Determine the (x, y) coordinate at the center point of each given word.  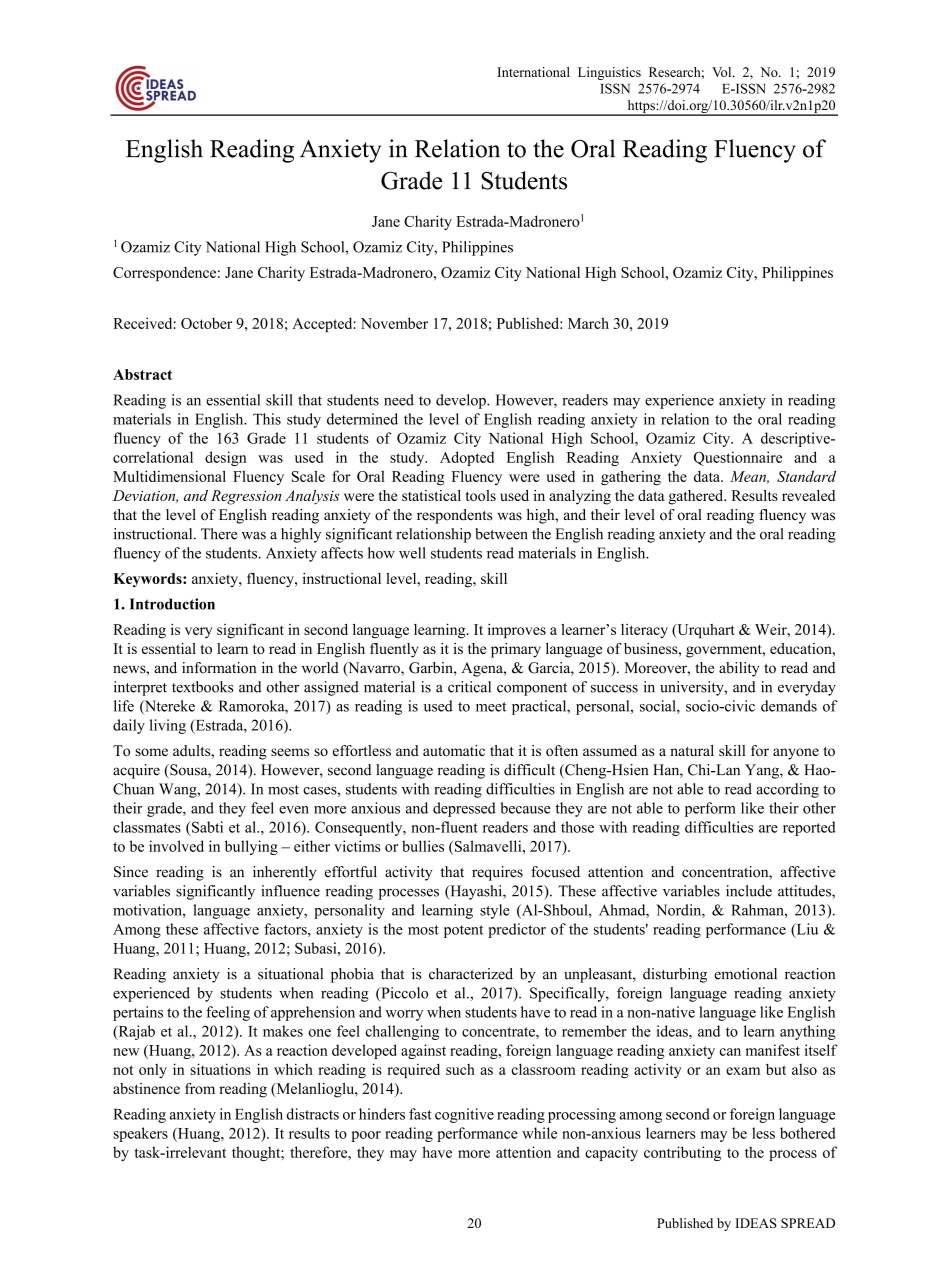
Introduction (172, 604)
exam (743, 1071)
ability (739, 669)
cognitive (464, 1115)
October (206, 323)
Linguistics (609, 73)
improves (517, 631)
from (200, 1088)
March (588, 323)
